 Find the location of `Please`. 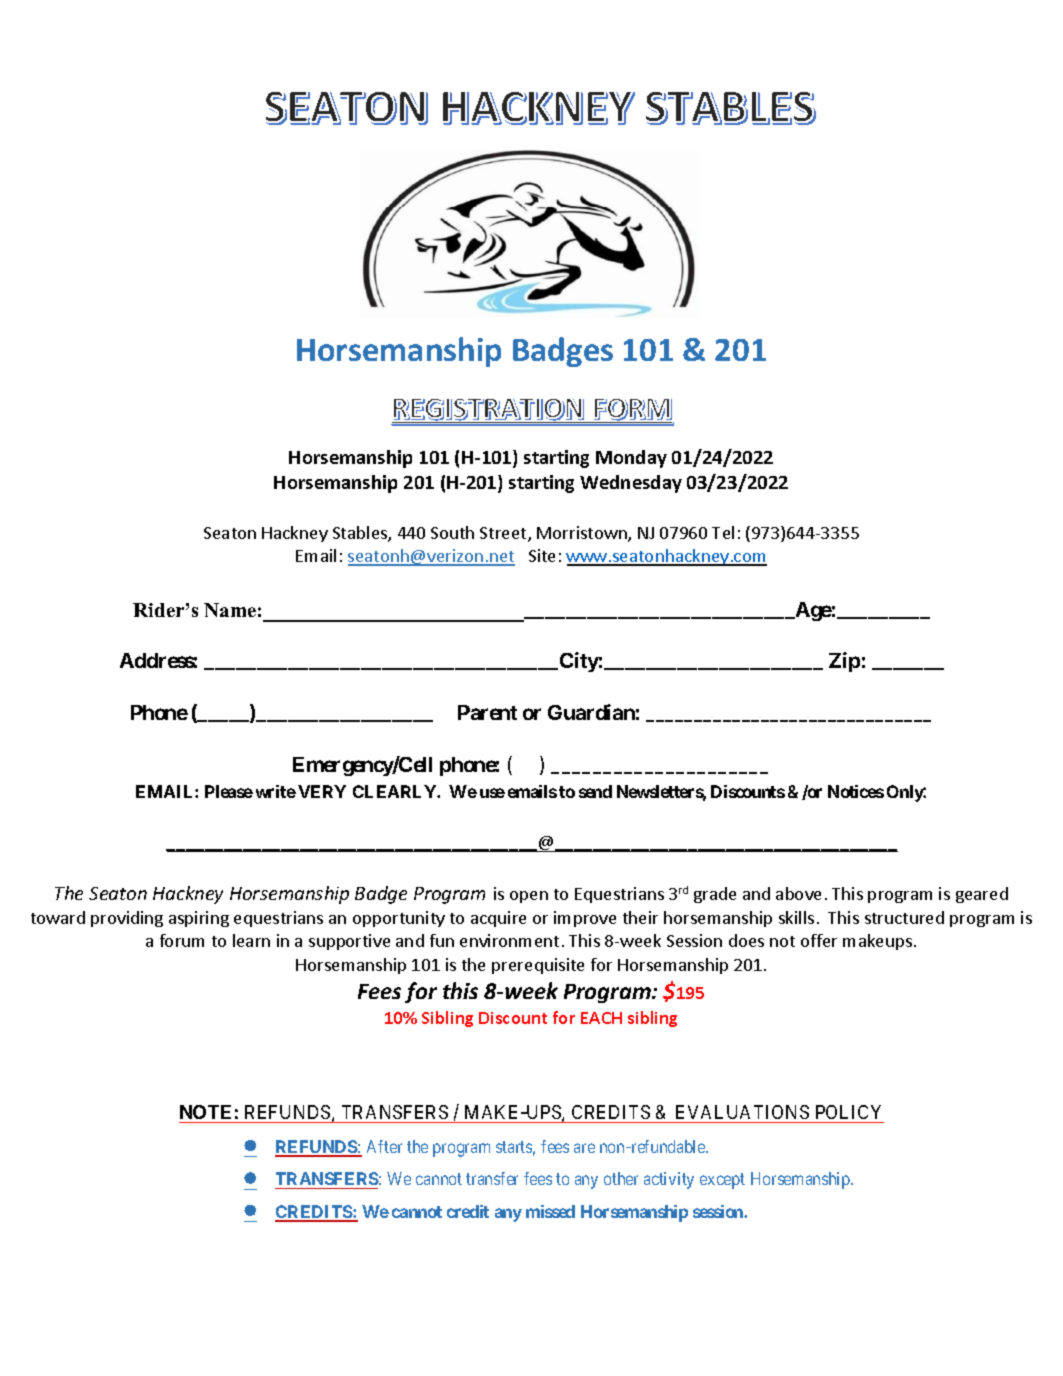

Please is located at coordinates (229, 791).
